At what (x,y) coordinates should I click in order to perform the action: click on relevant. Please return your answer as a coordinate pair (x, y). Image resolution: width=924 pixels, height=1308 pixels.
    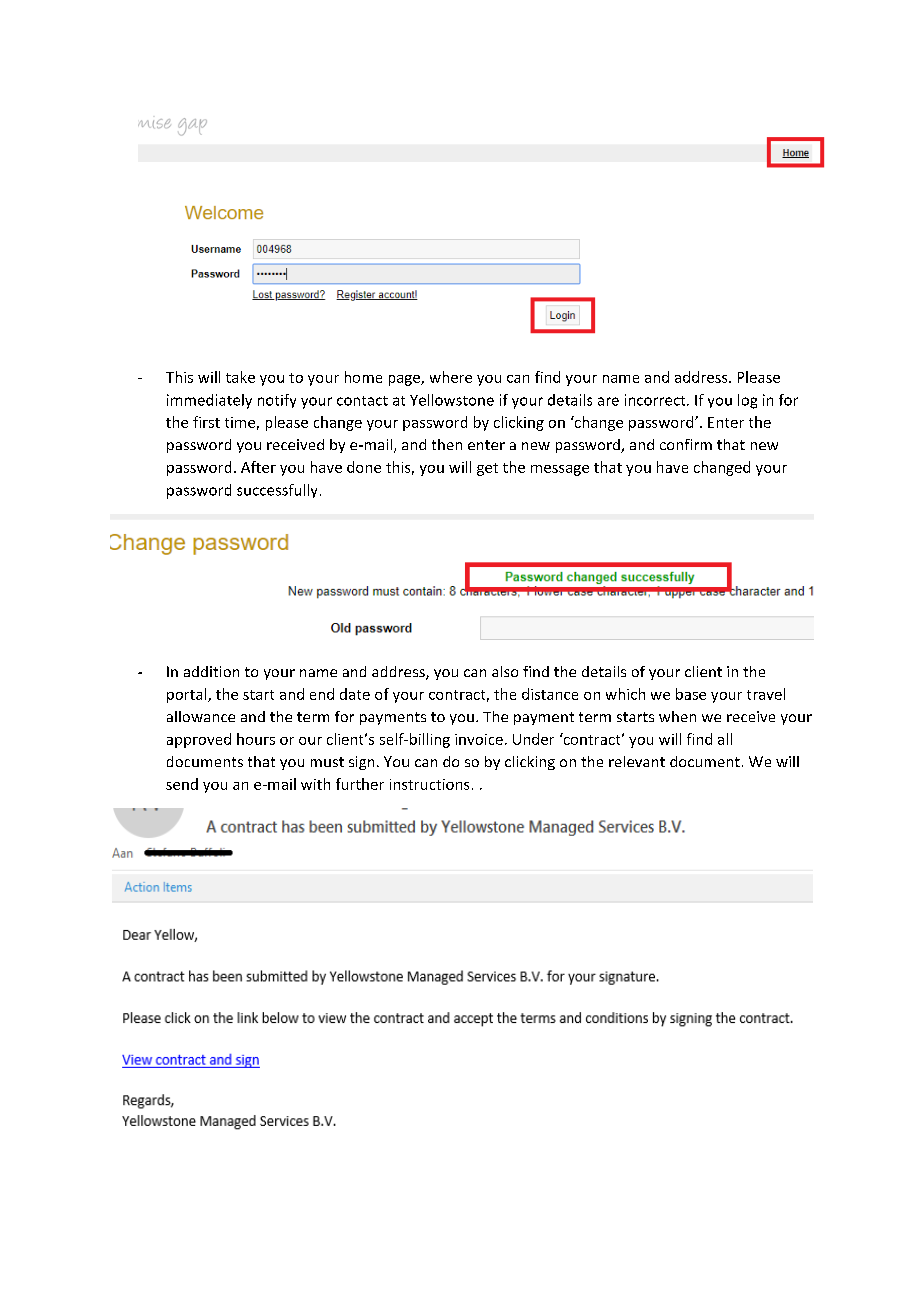
    Looking at the image, I should click on (637, 761).
